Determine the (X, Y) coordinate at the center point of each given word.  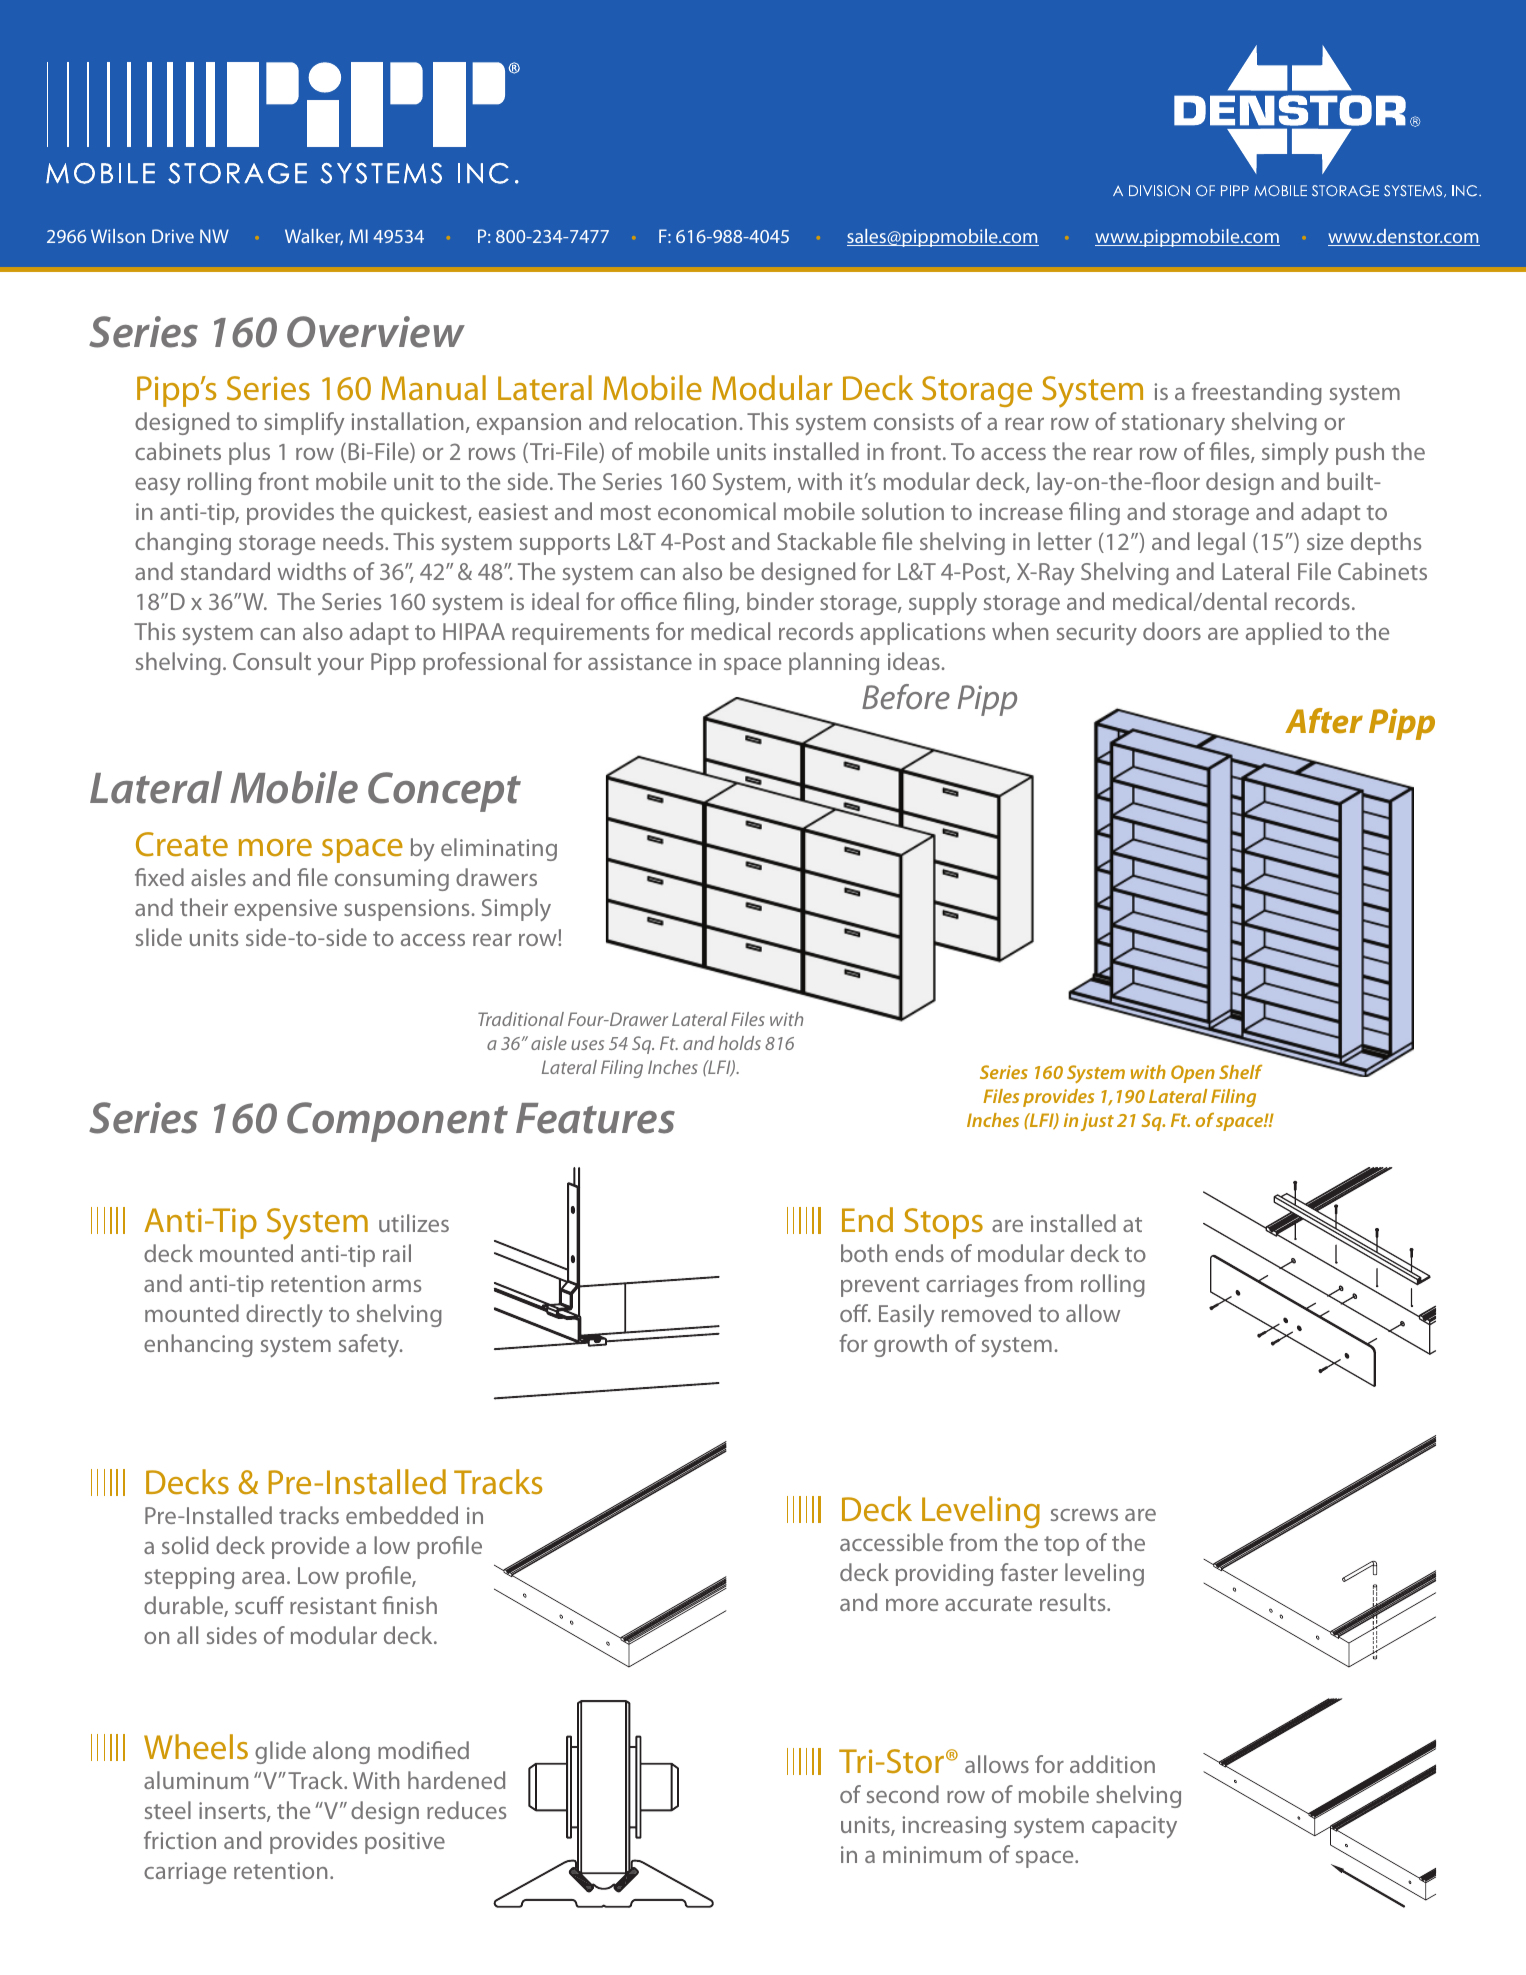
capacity (1134, 1827)
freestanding (1257, 393)
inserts (233, 1812)
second (903, 1794)
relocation (685, 421)
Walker (314, 237)
